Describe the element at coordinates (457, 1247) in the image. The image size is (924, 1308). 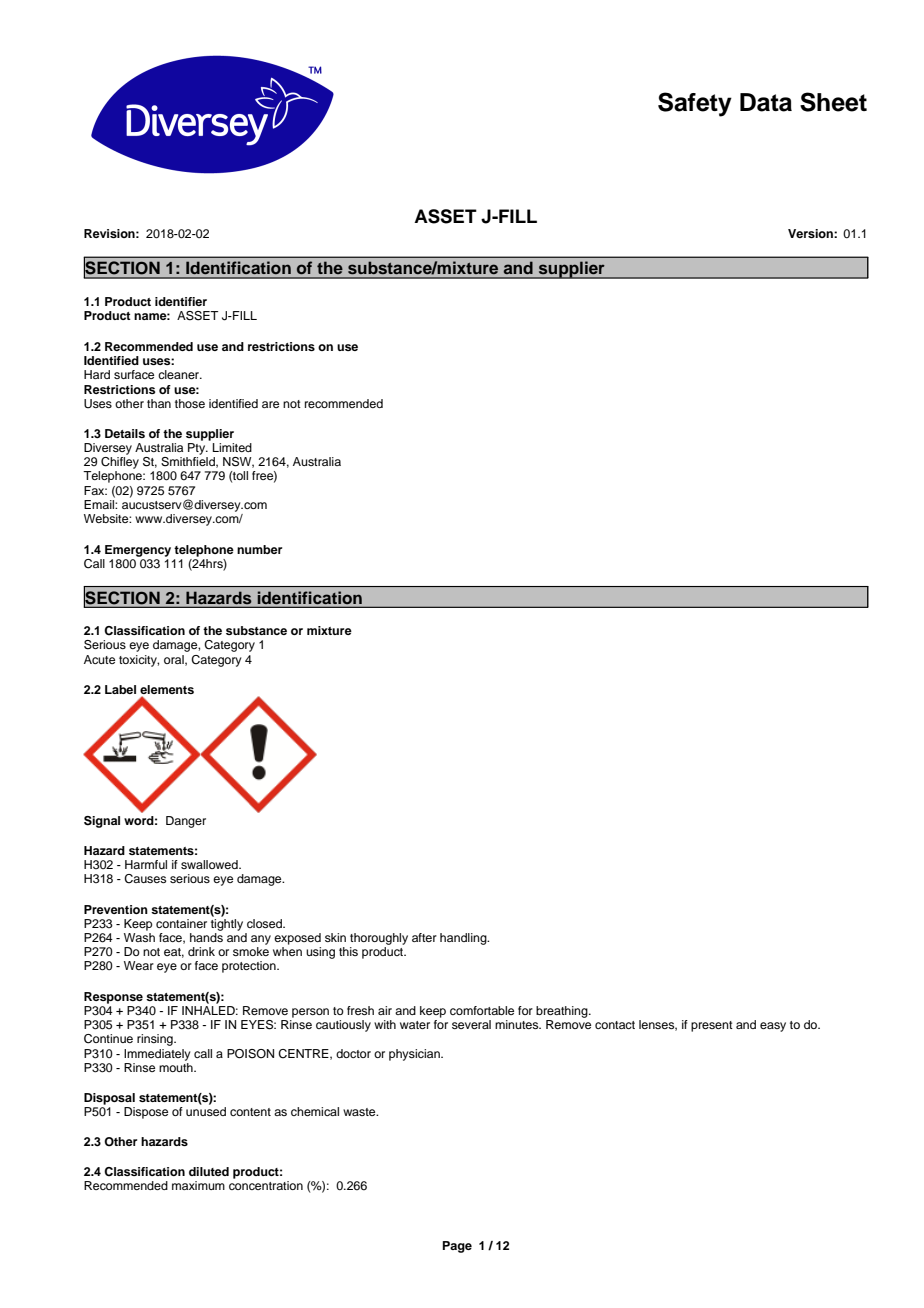
I see `Page` at that location.
